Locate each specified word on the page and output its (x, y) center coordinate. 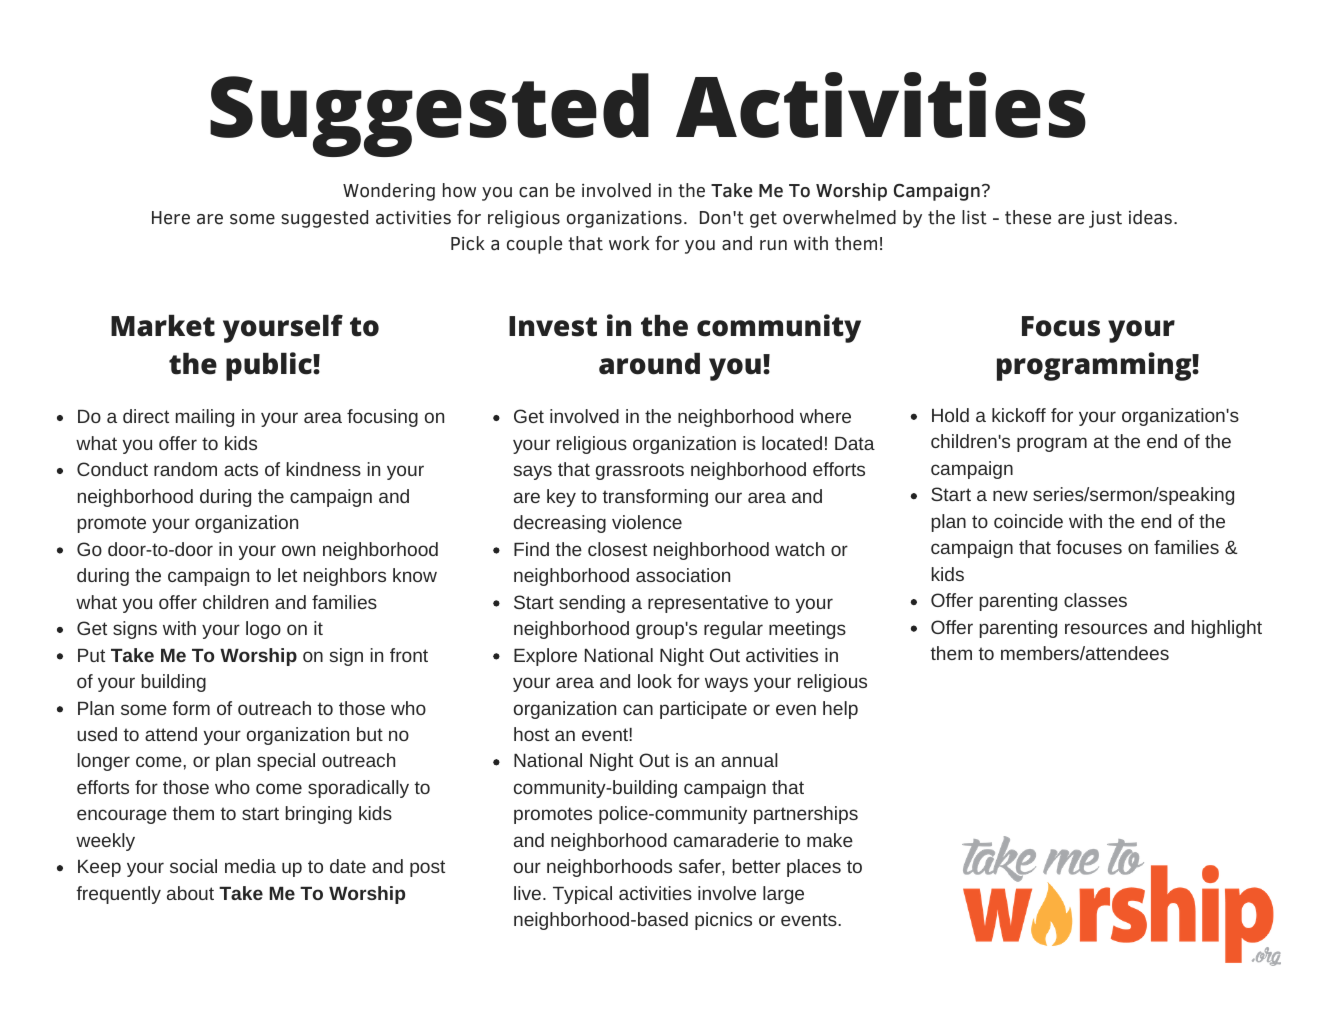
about (190, 893)
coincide (1028, 521)
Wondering (389, 192)
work (629, 243)
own (298, 550)
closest (617, 549)
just (1105, 219)
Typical (582, 895)
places (814, 868)
